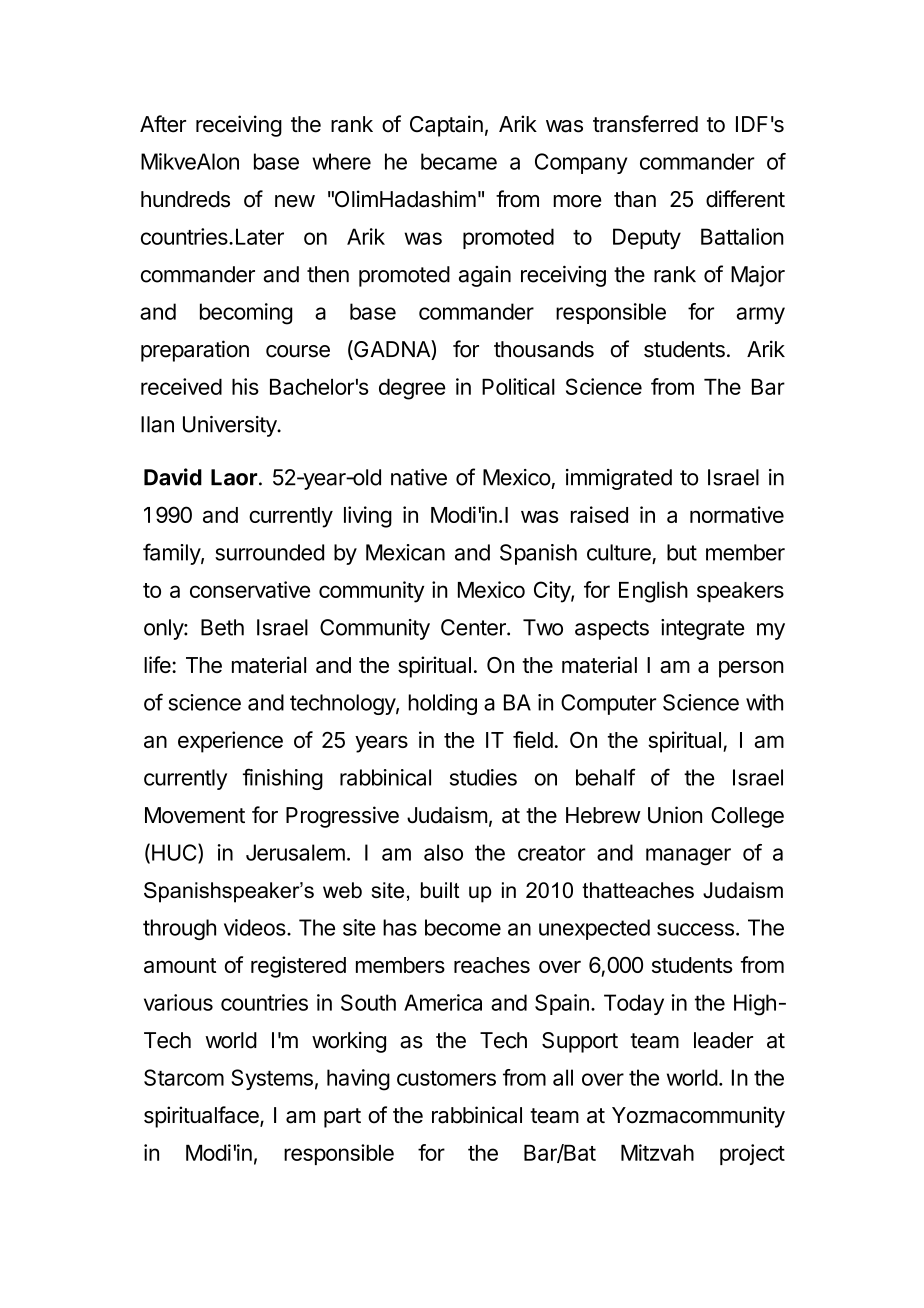  What do you see at coordinates (657, 1152) in the document?
I see `Mitzvah` at bounding box center [657, 1152].
